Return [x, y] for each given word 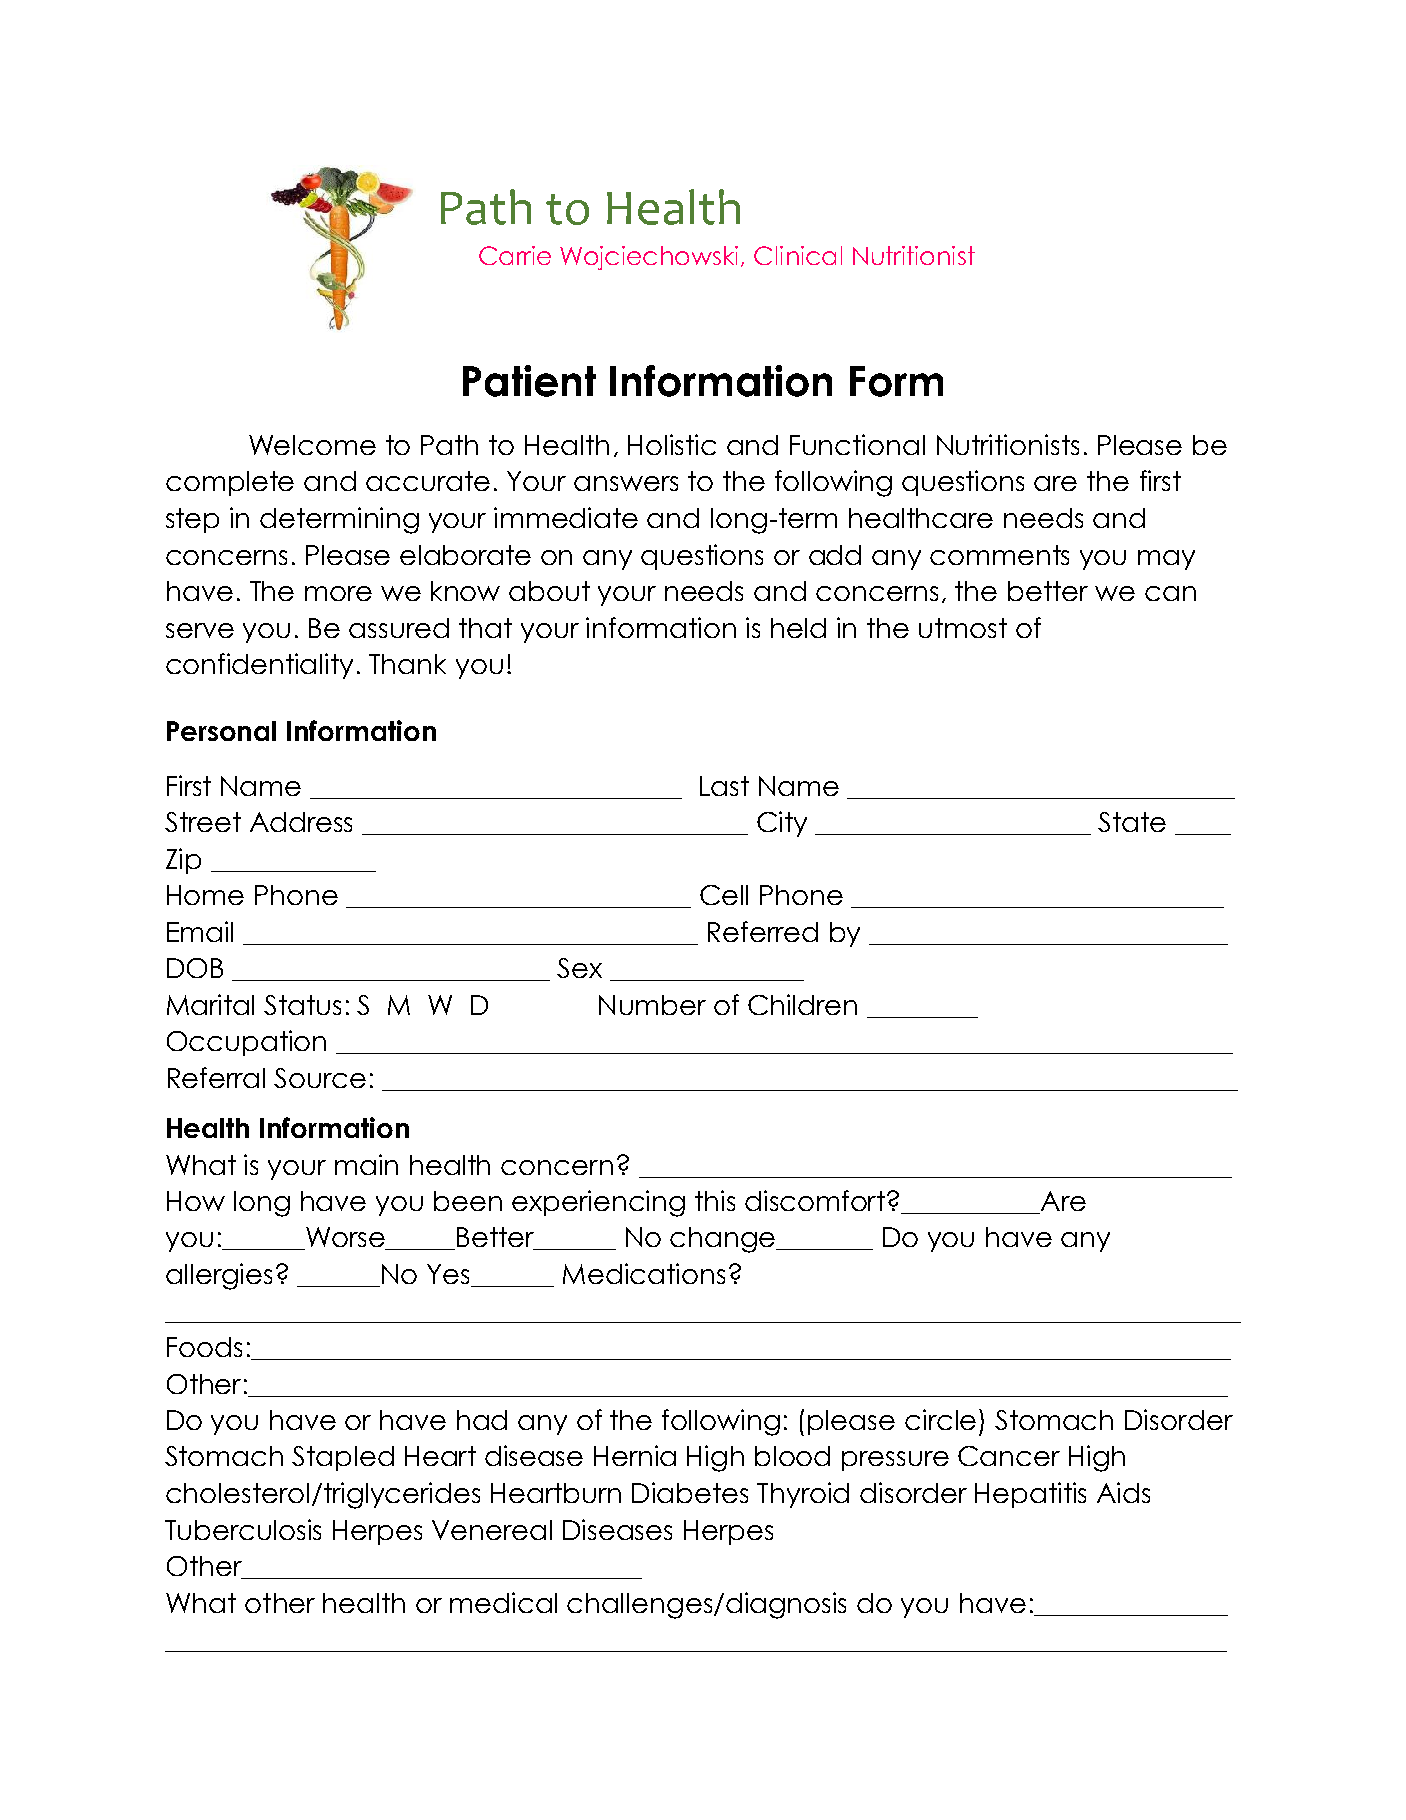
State [1132, 822]
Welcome [312, 445]
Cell [724, 895]
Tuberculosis [243, 1529]
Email [200, 931]
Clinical [798, 255]
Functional [857, 444]
